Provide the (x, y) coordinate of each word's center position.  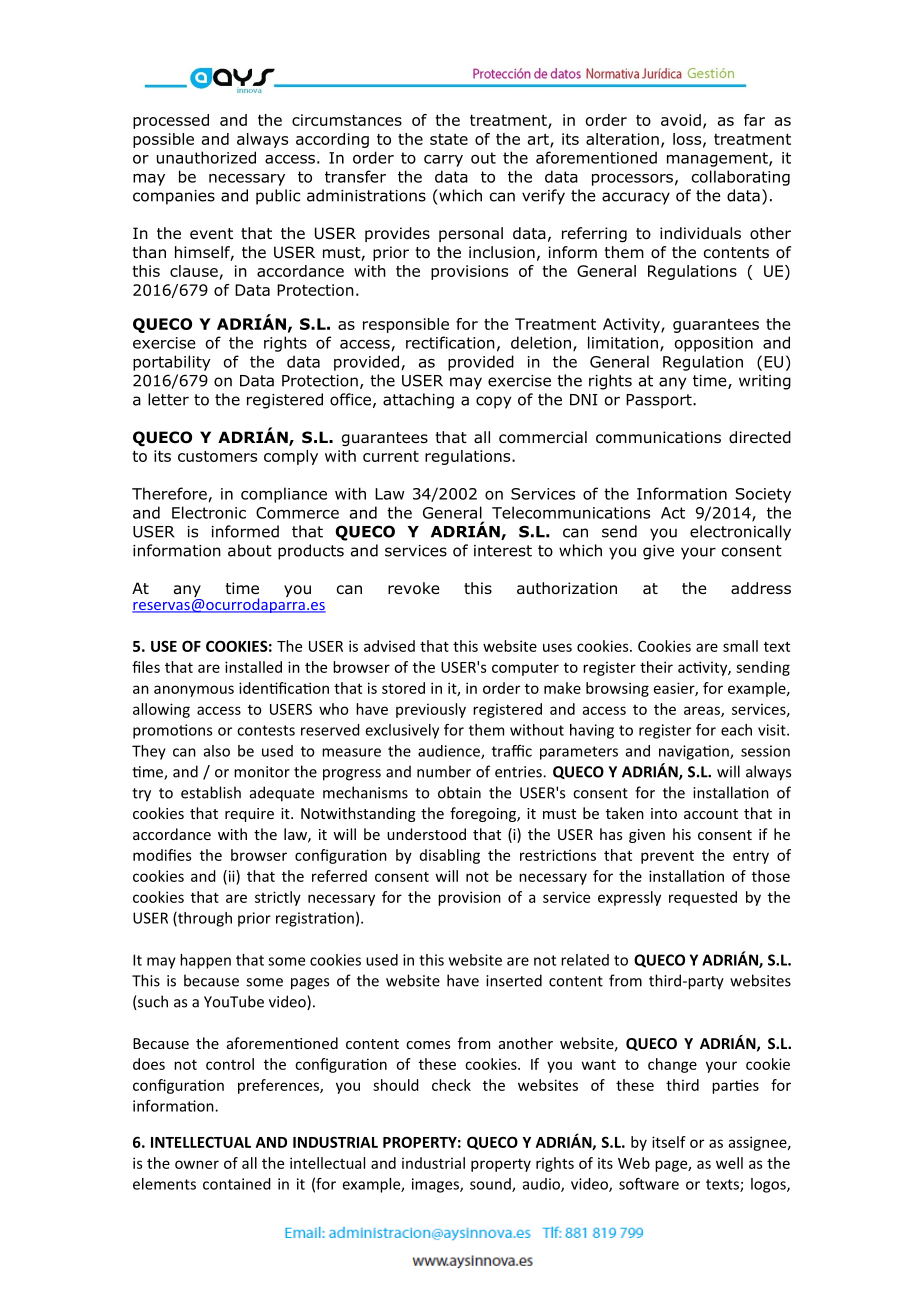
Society (763, 495)
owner (197, 1164)
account (711, 814)
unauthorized (206, 157)
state (449, 139)
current (391, 456)
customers (217, 456)
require (249, 815)
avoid (681, 120)
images (436, 1185)
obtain (459, 792)
